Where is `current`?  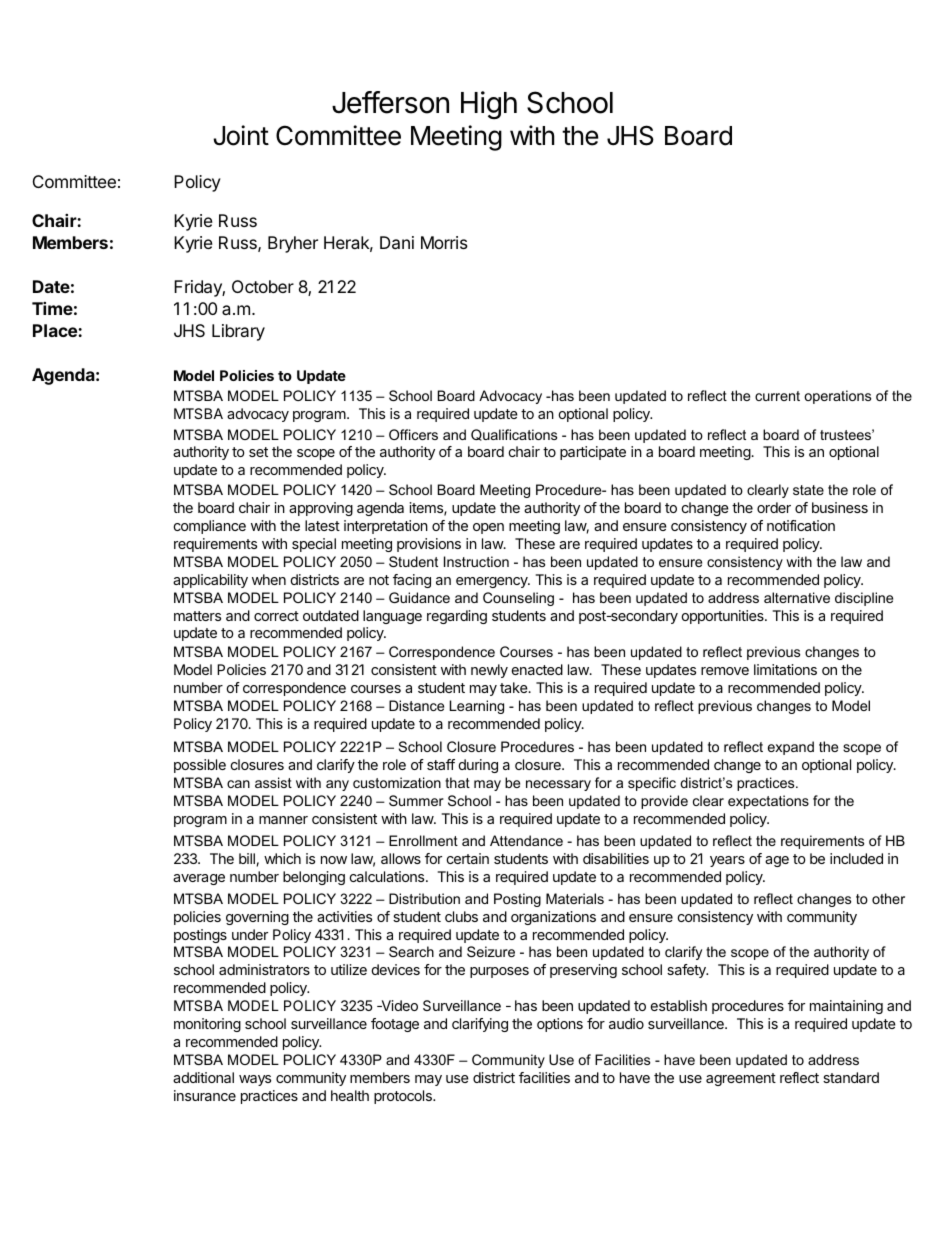 current is located at coordinates (777, 396).
